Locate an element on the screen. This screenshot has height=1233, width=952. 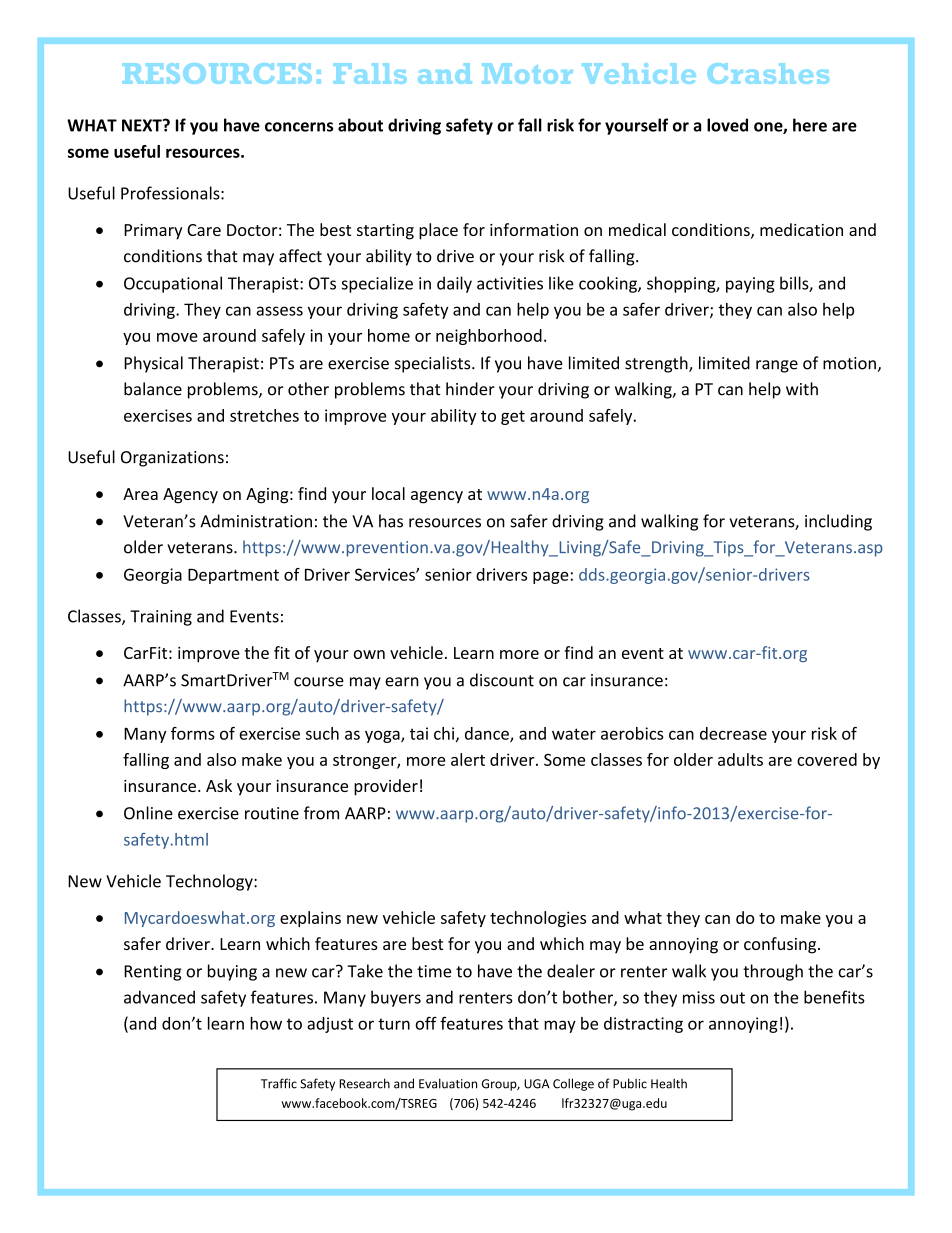
hinder is located at coordinates (470, 389).
